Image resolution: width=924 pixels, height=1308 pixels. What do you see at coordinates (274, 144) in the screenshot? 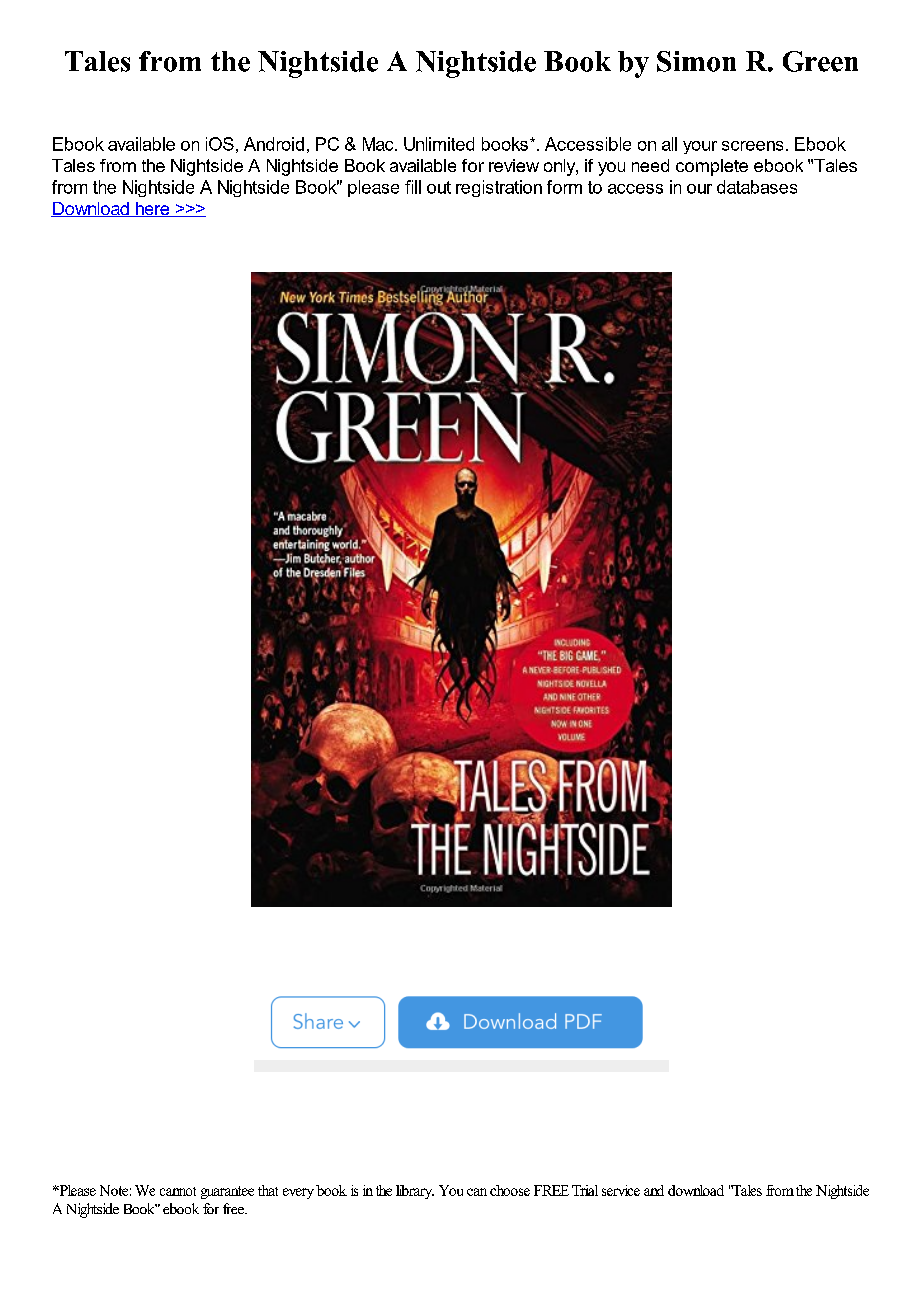
I see `Android` at bounding box center [274, 144].
